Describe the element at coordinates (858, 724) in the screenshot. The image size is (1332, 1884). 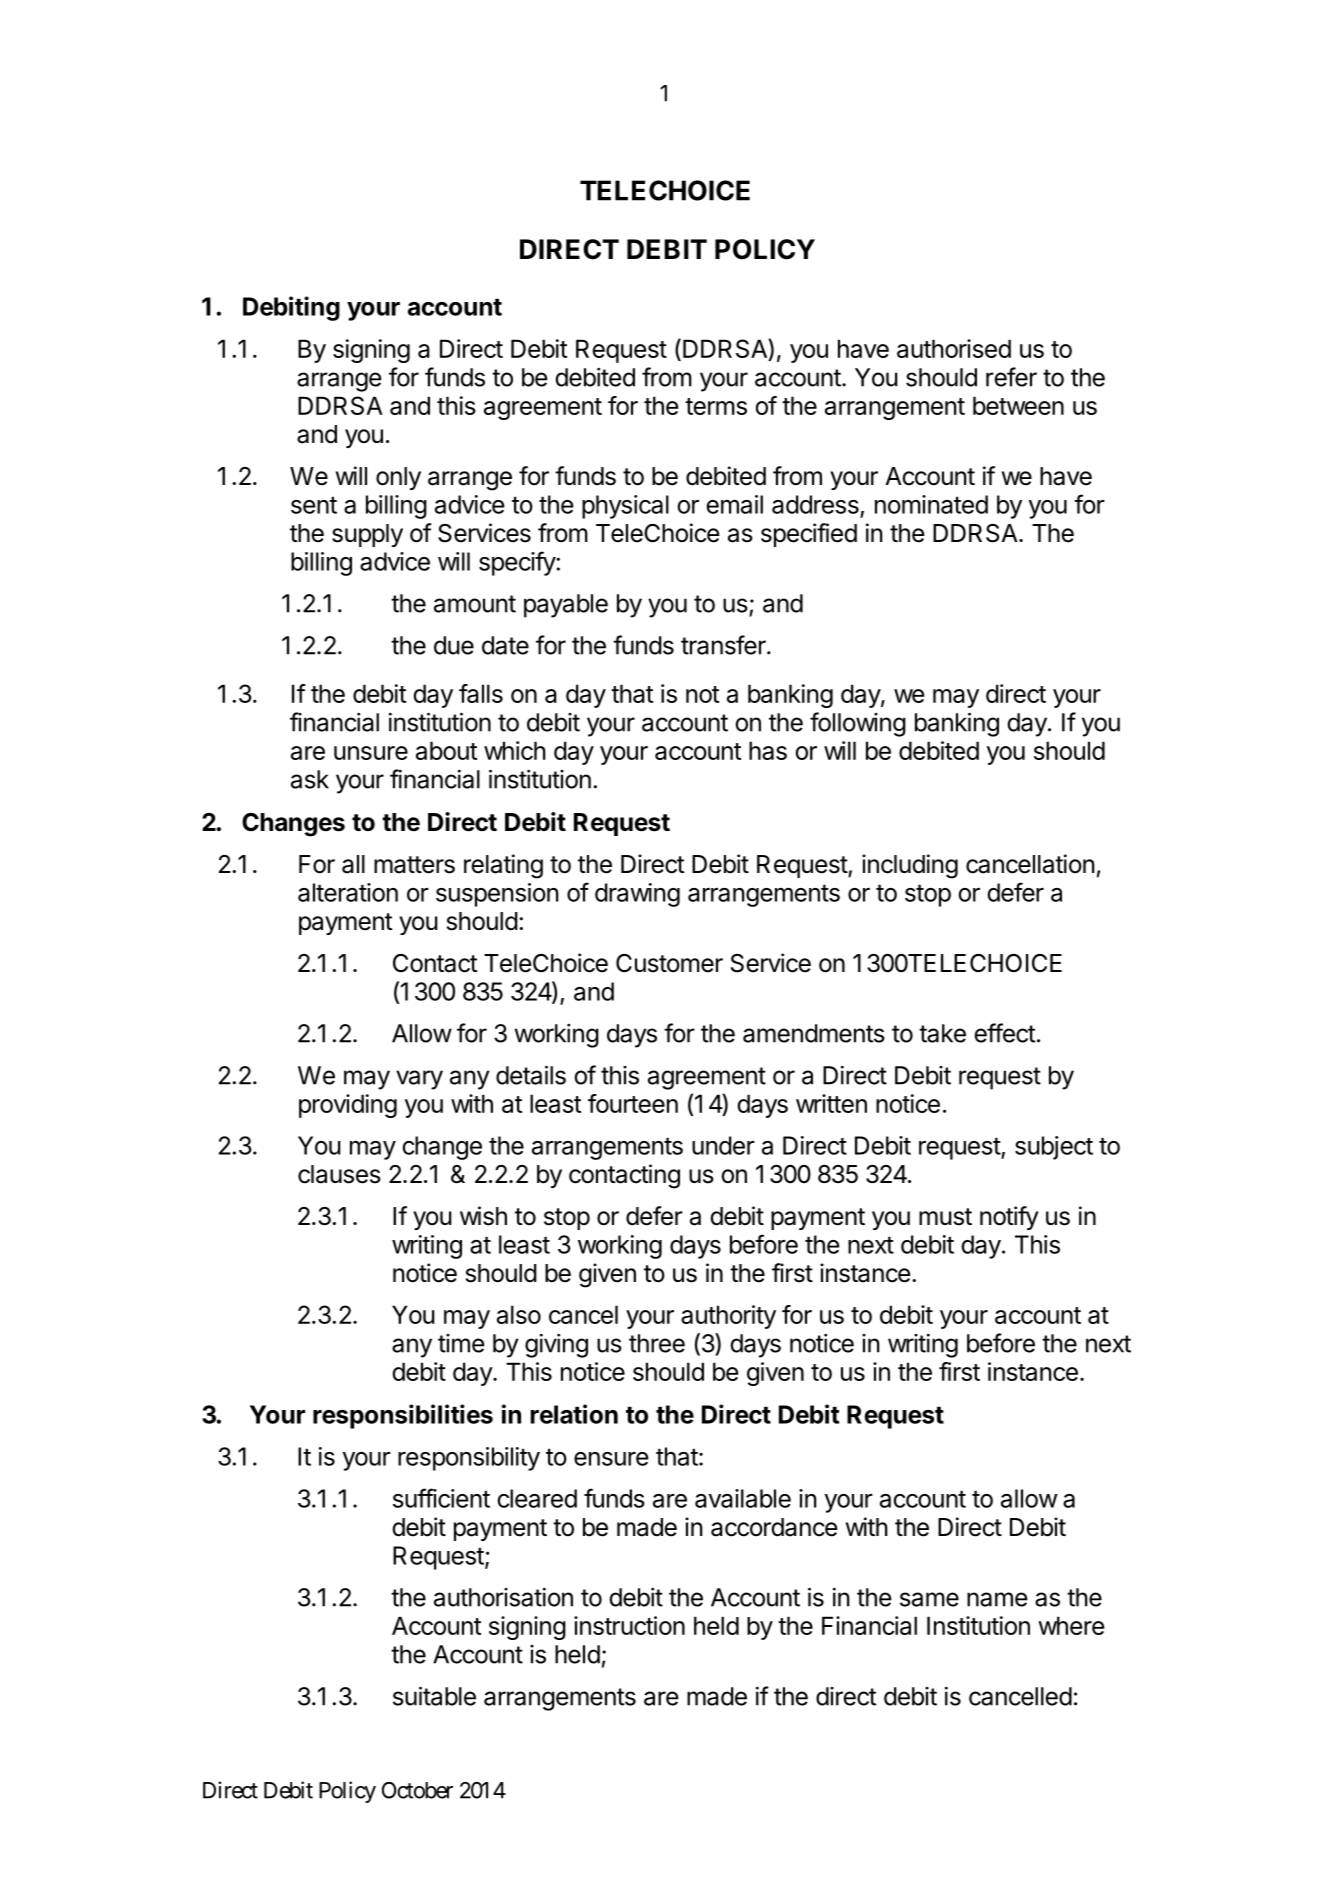
I see `following` at that location.
